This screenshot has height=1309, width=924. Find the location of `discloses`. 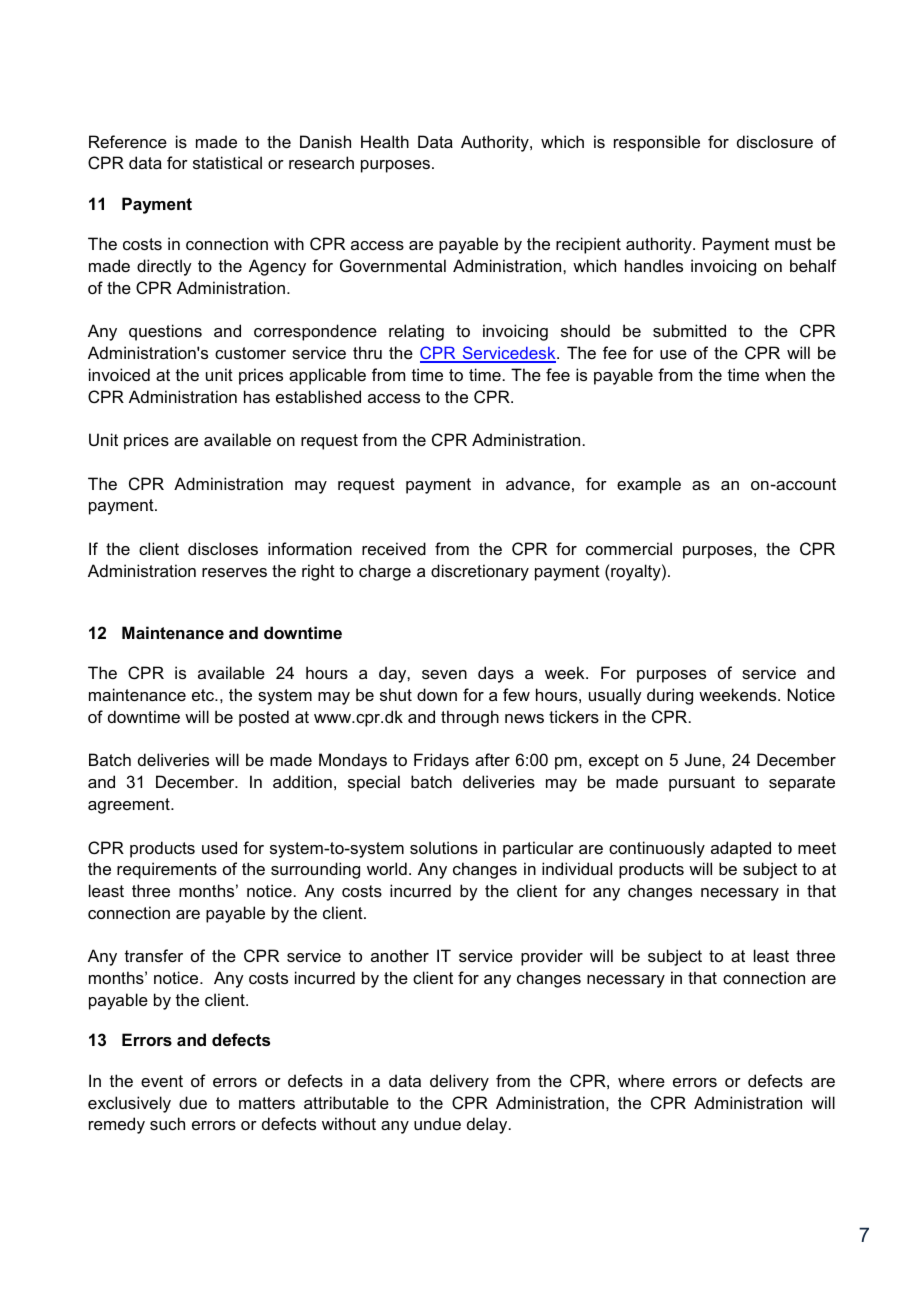

discloses is located at coordinates (223, 548).
